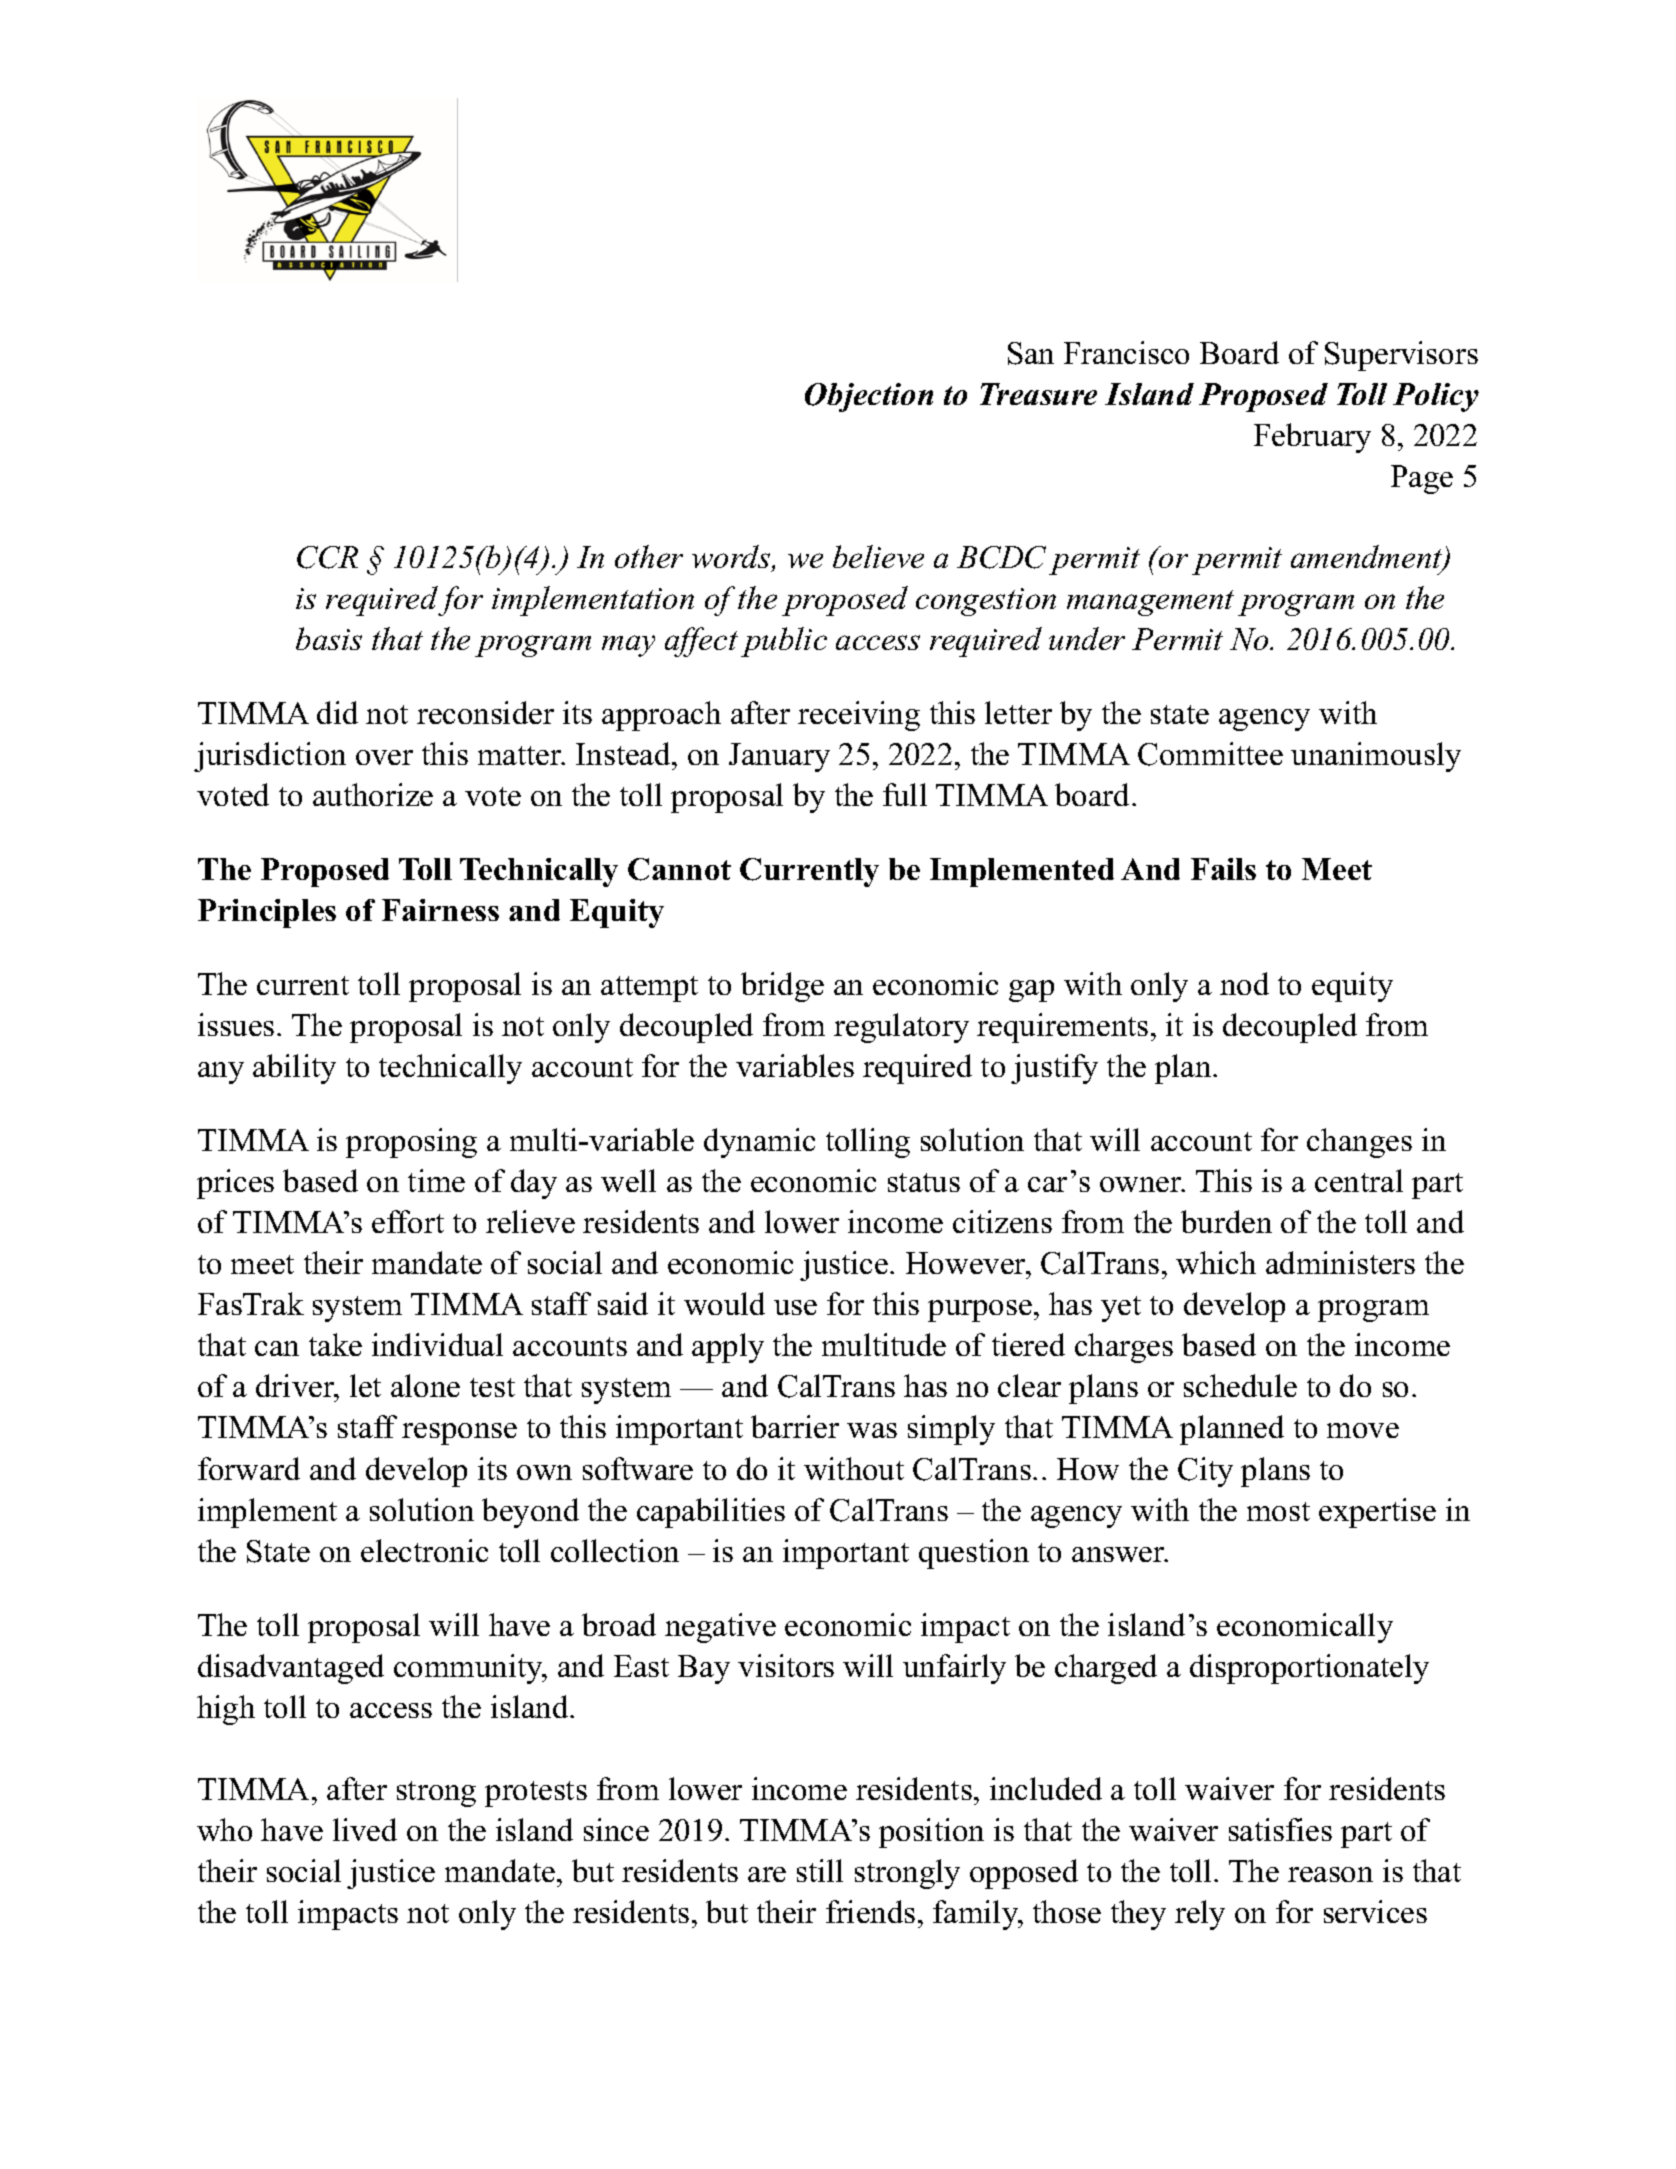 Image resolution: width=1676 pixels, height=2169 pixels. Describe the element at coordinates (759, 1143) in the screenshot. I see `dynamic` at that location.
